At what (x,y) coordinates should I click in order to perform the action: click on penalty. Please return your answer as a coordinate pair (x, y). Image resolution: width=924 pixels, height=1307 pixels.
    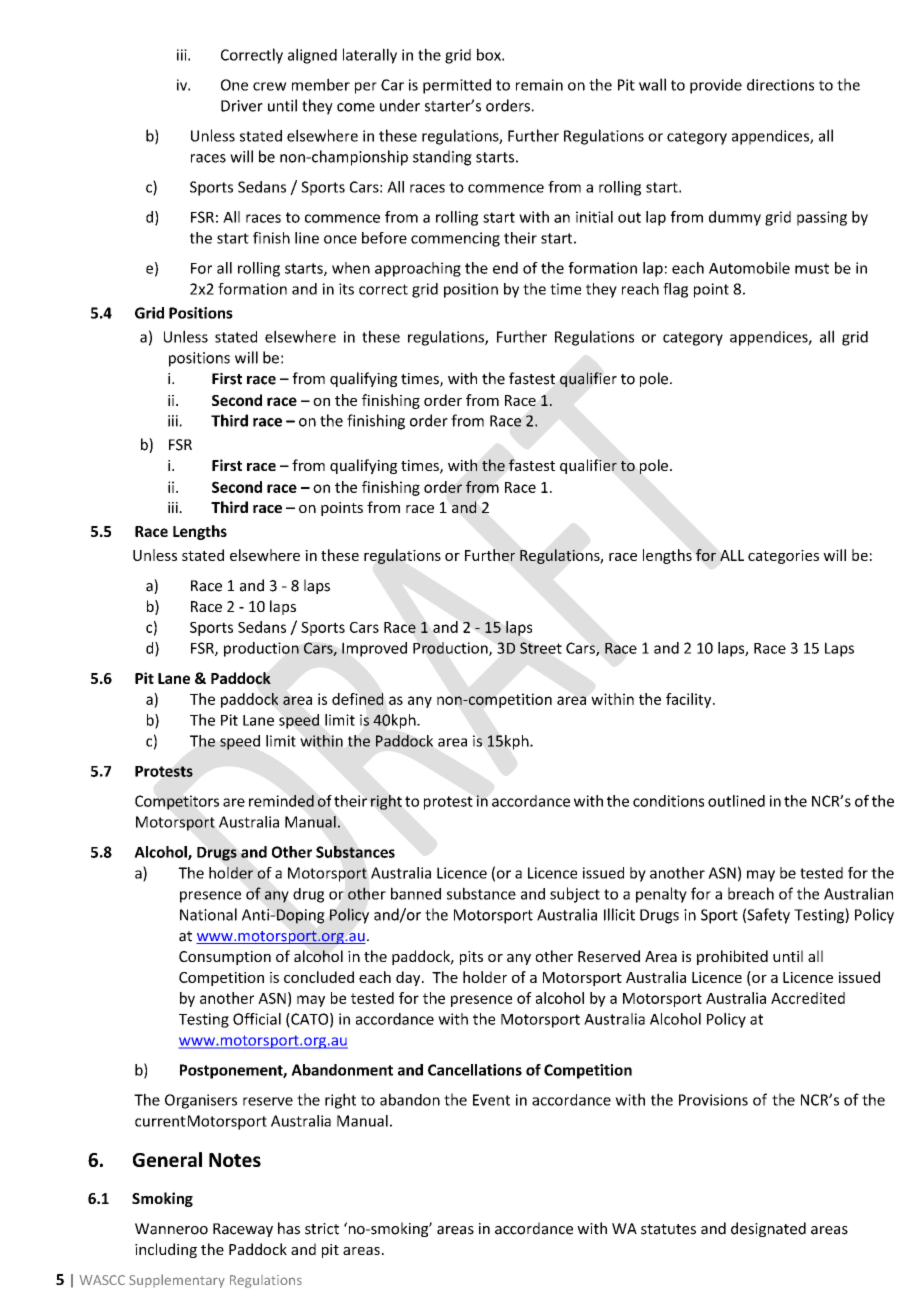
    Looking at the image, I should click on (661, 895).
